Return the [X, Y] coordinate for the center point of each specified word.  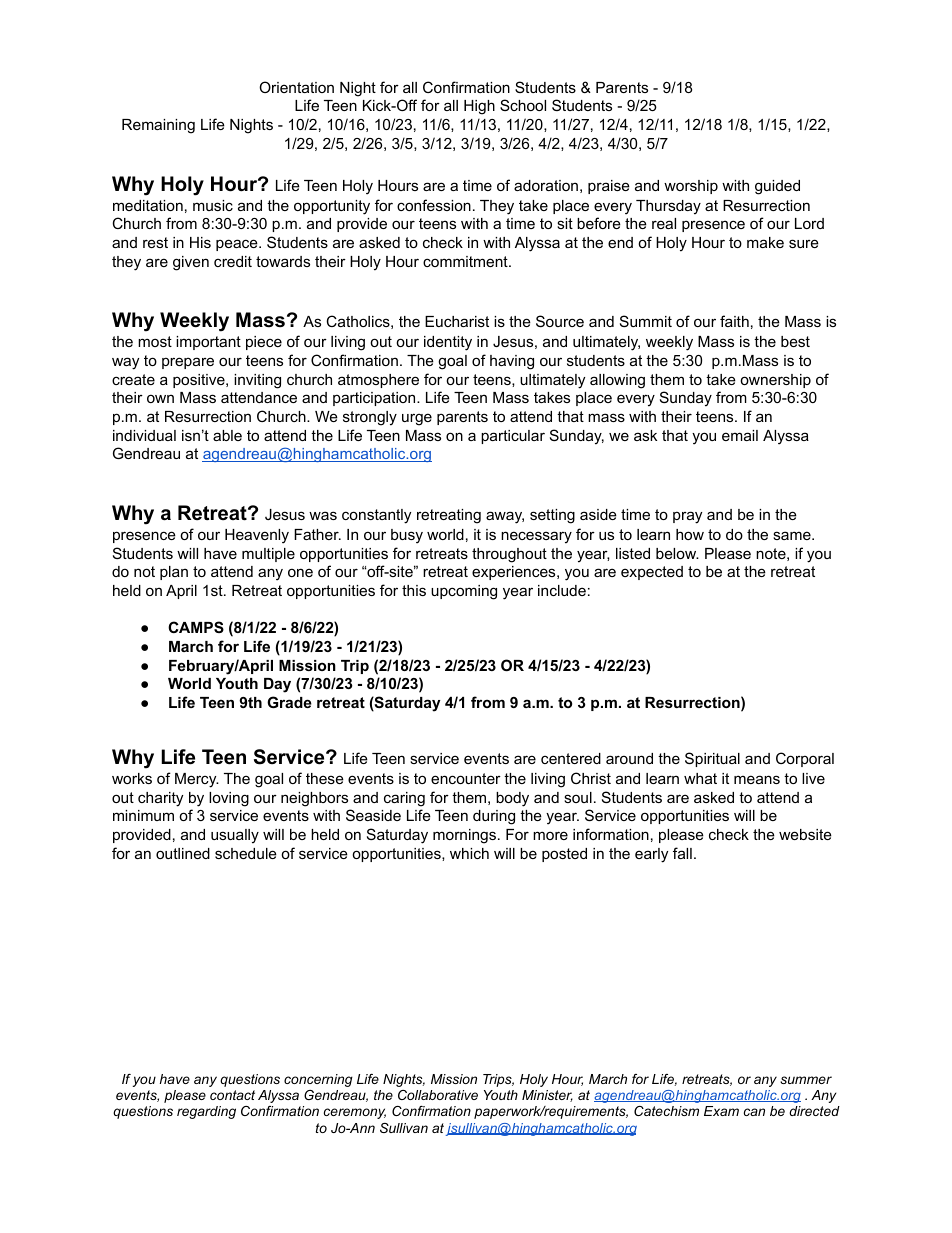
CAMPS [196, 627]
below [677, 553]
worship [691, 187]
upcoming [464, 592]
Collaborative [438, 1095]
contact [232, 1095]
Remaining [158, 126]
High [479, 107]
